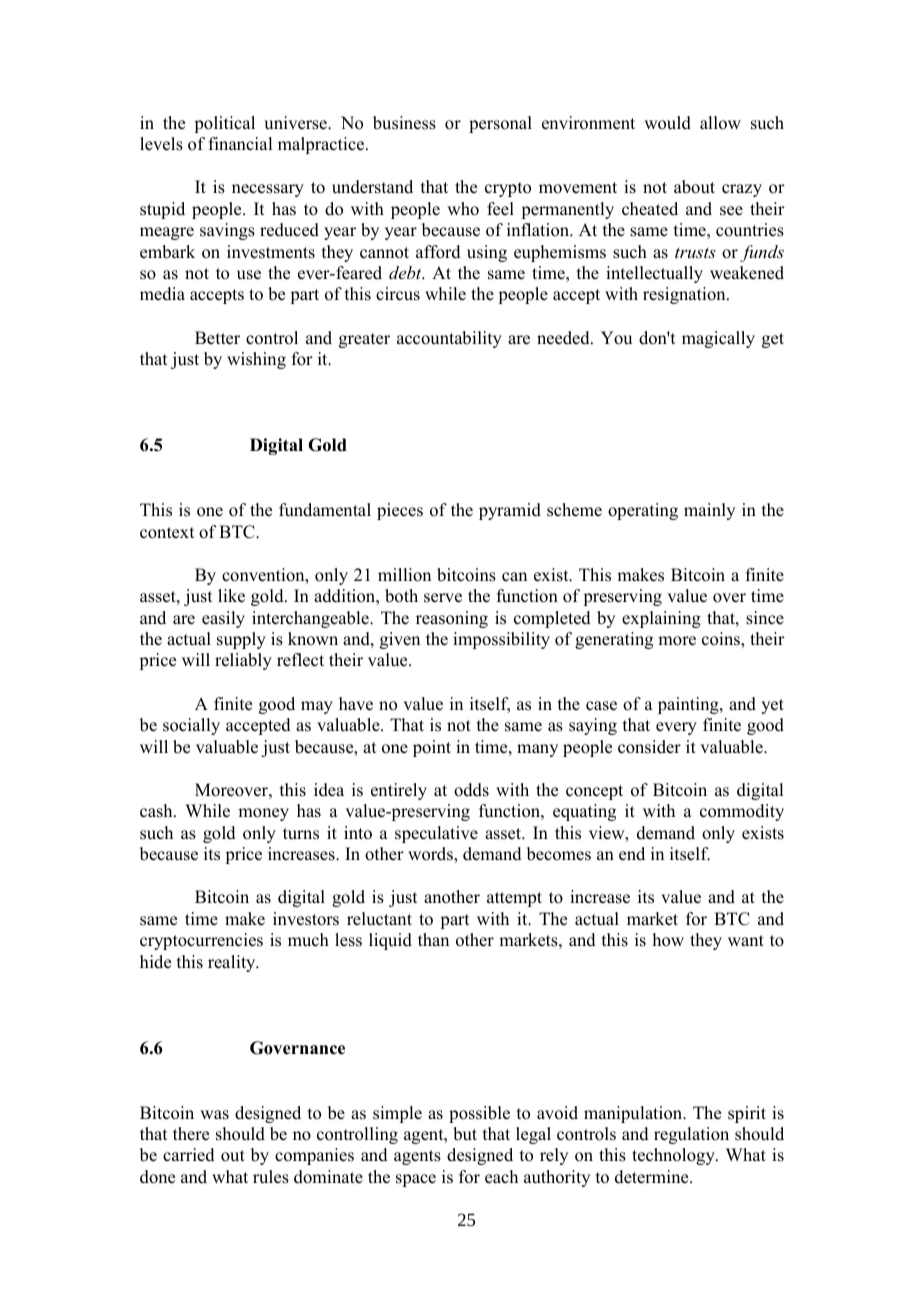 The height and width of the image is (1308, 924). Describe the element at coordinates (263, 814) in the image. I see `money` at that location.
